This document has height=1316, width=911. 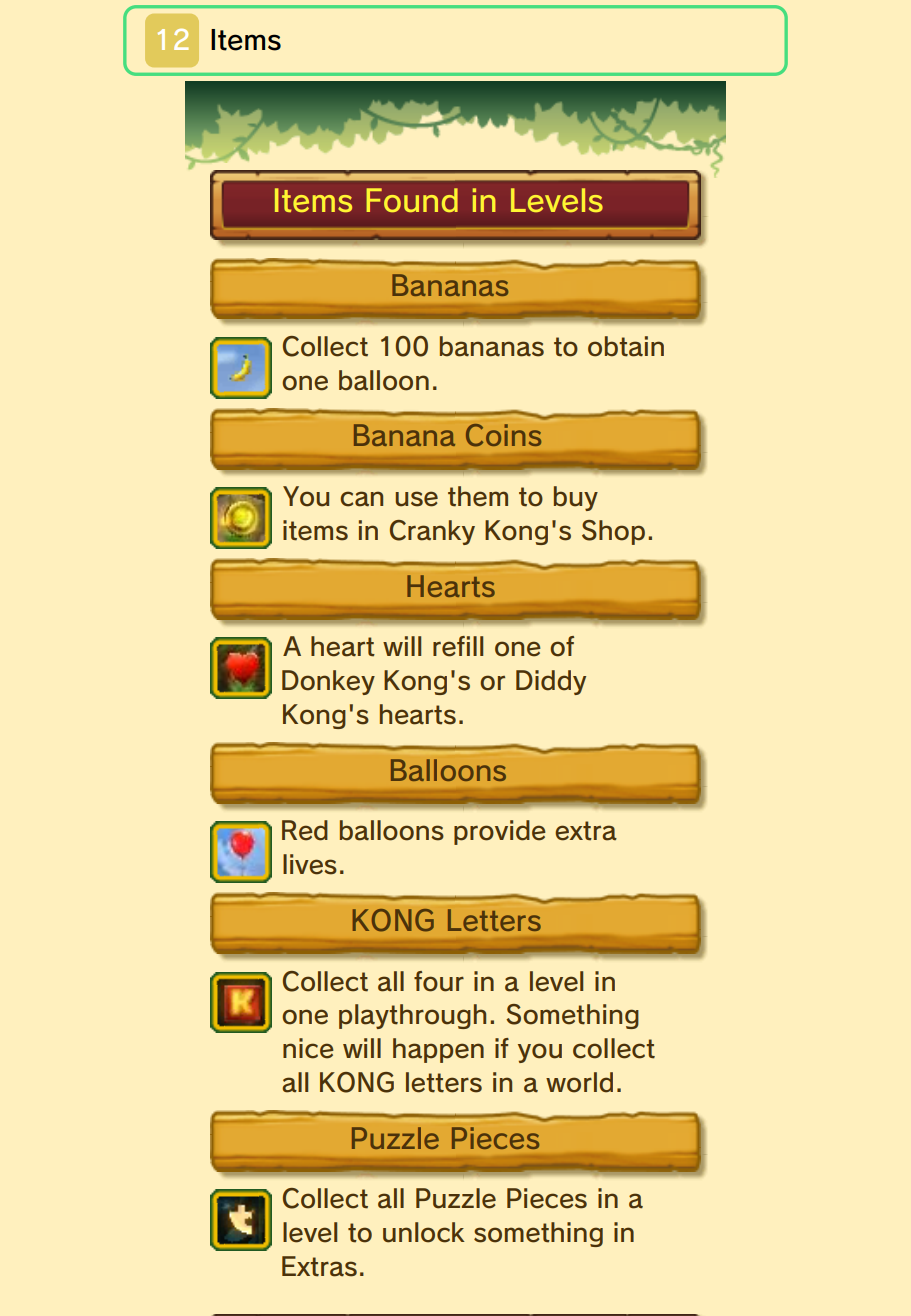 I want to click on Coins, so click(x=503, y=435).
